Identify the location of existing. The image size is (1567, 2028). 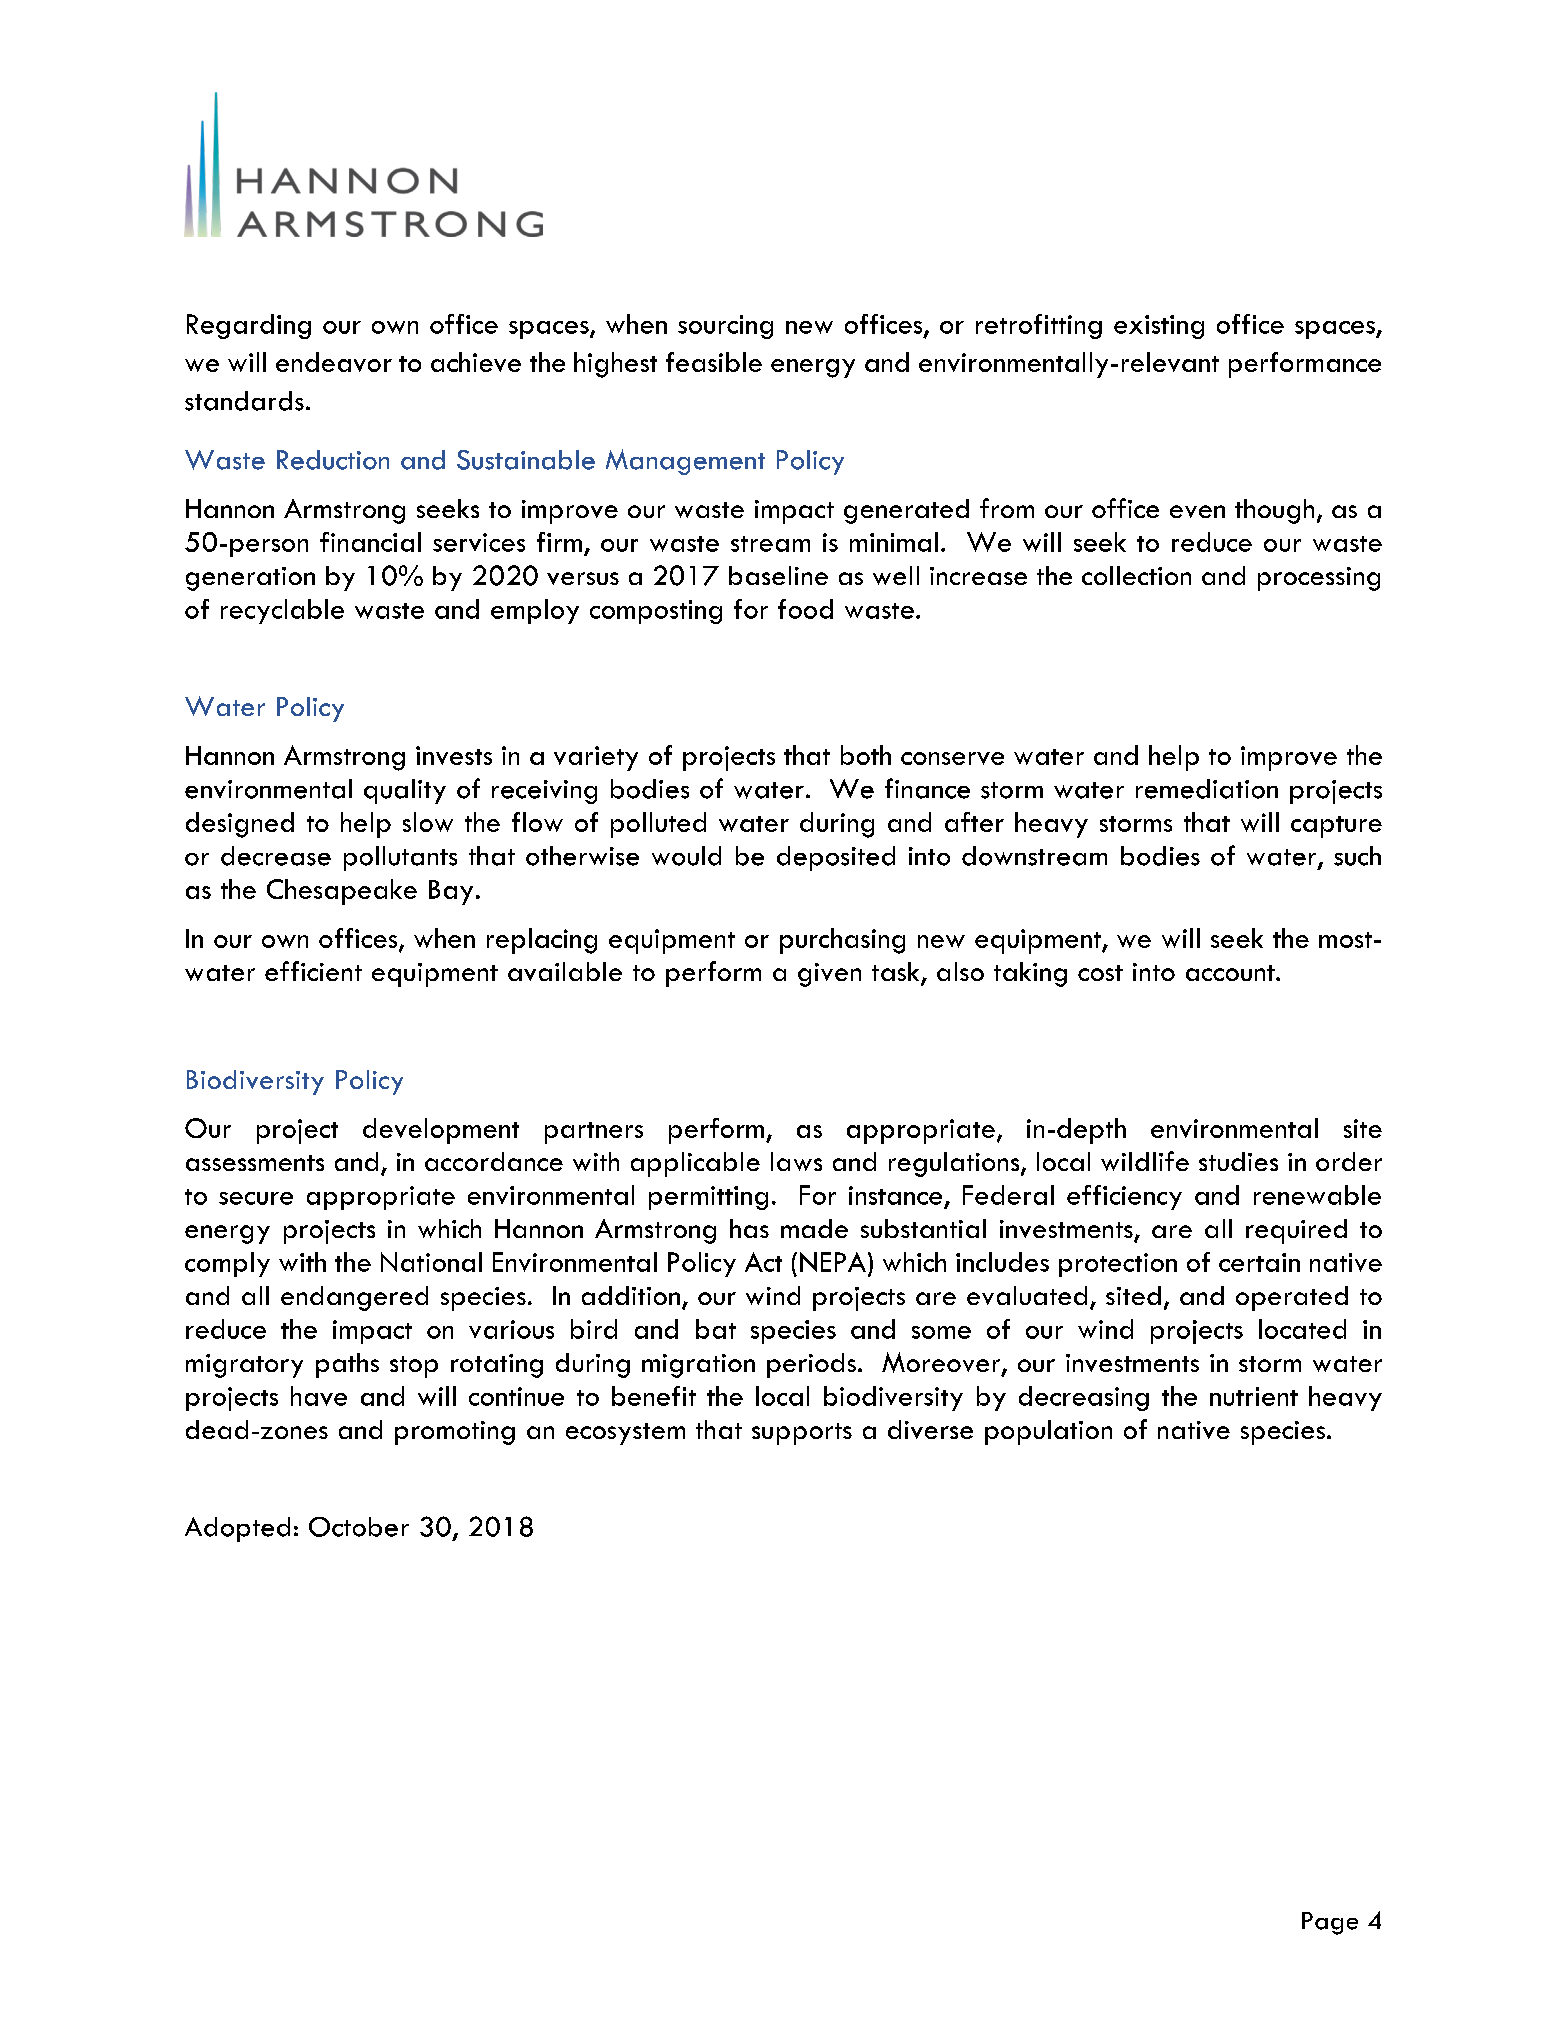
(1159, 327).
